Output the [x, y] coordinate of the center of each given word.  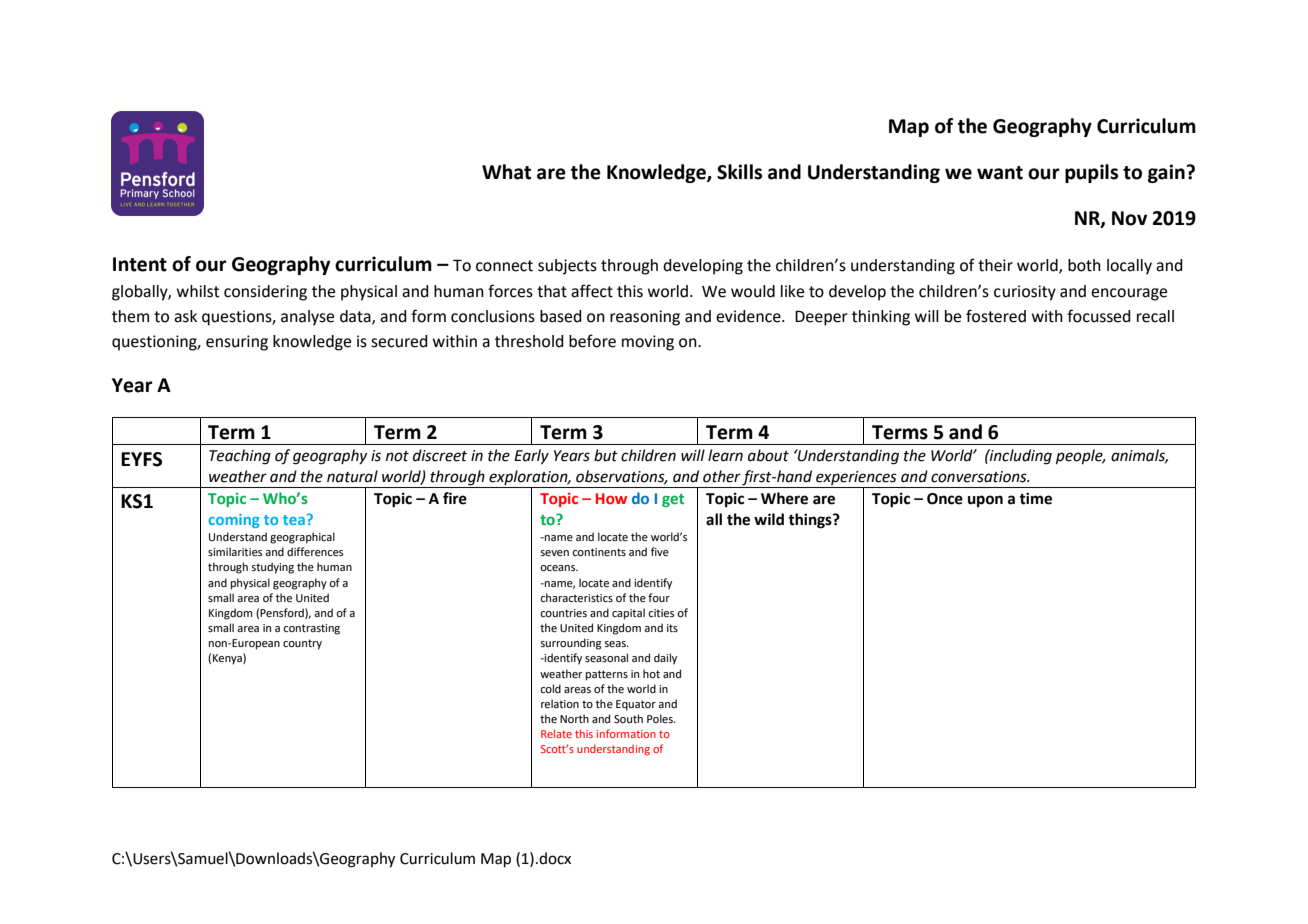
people [1080, 456]
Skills [739, 172]
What [506, 172]
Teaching [240, 457]
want [1000, 173]
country [302, 644]
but [606, 455]
